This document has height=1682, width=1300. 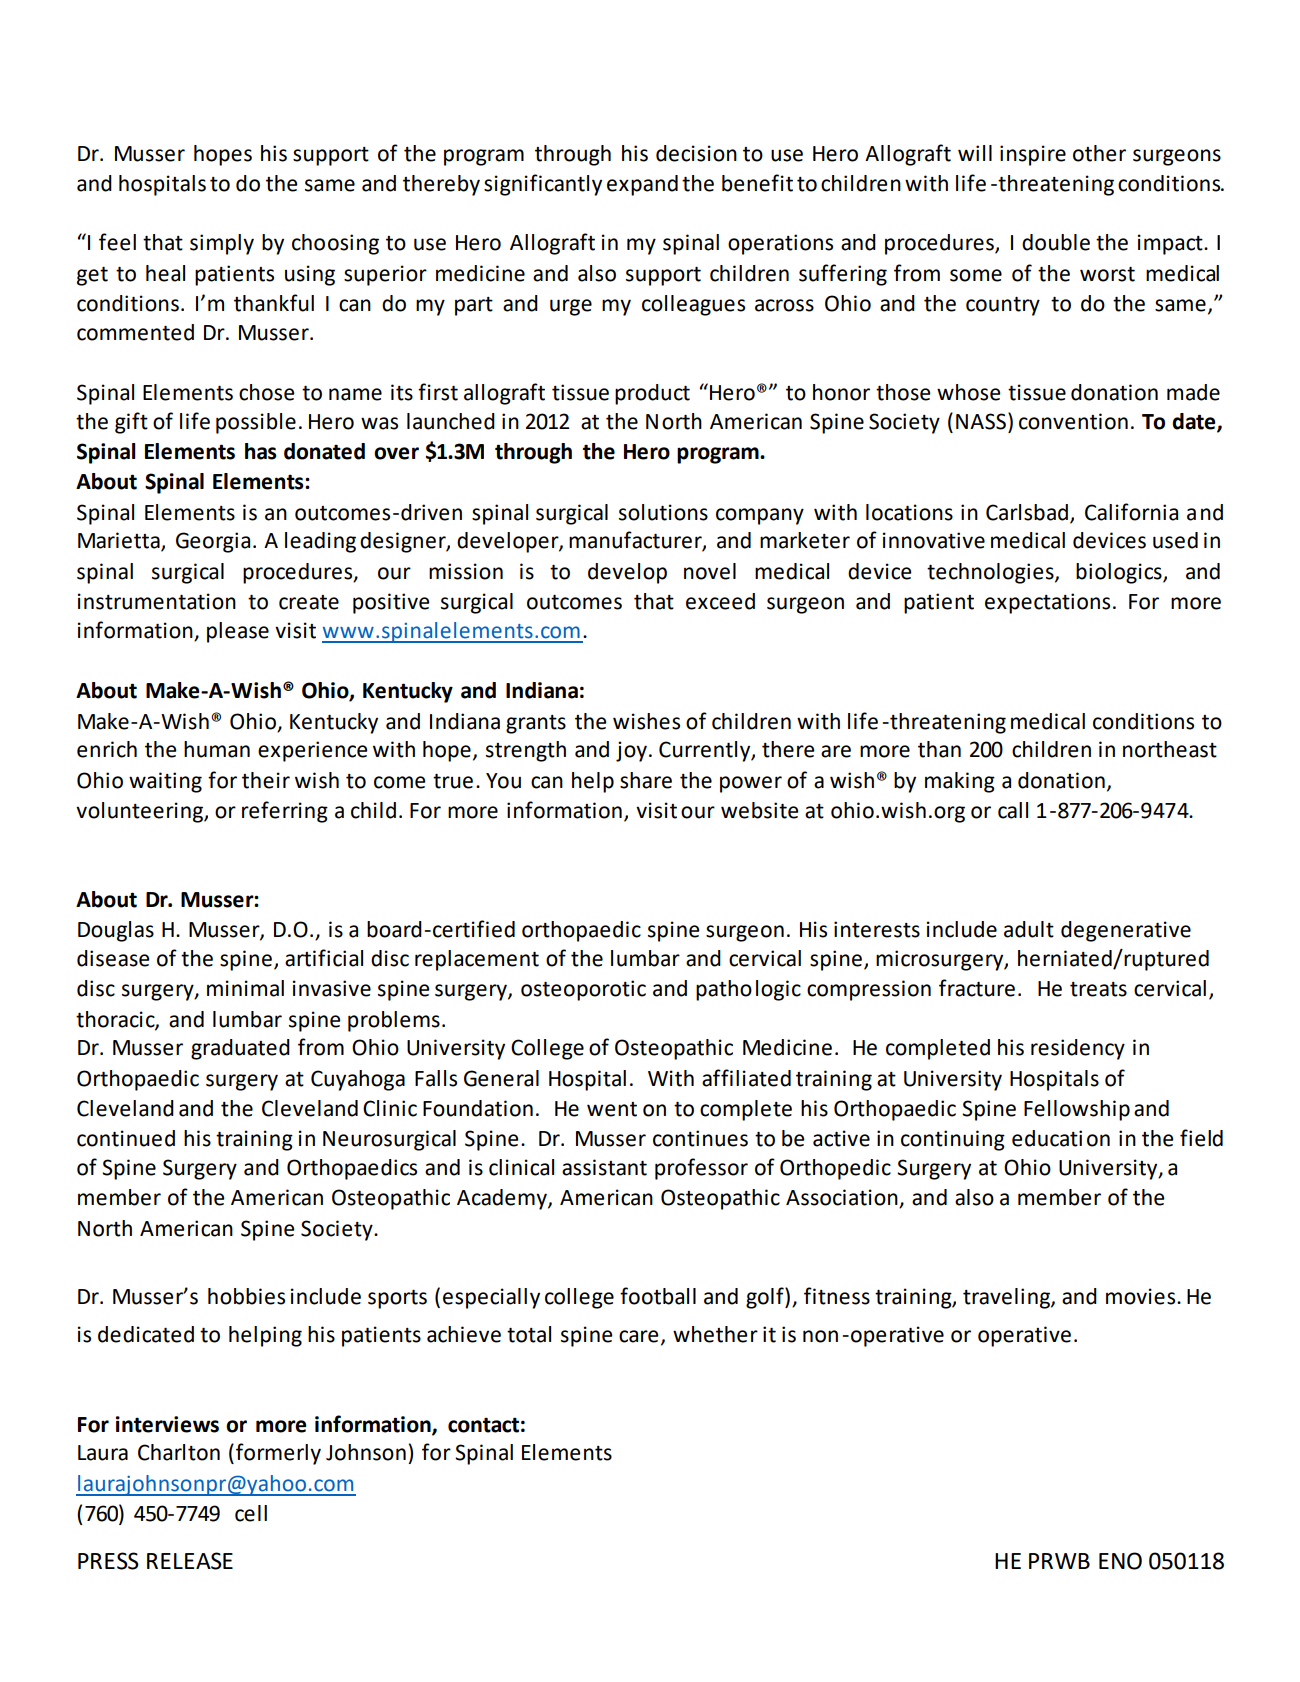 What do you see at coordinates (1078, 1049) in the document?
I see `residency` at bounding box center [1078, 1049].
